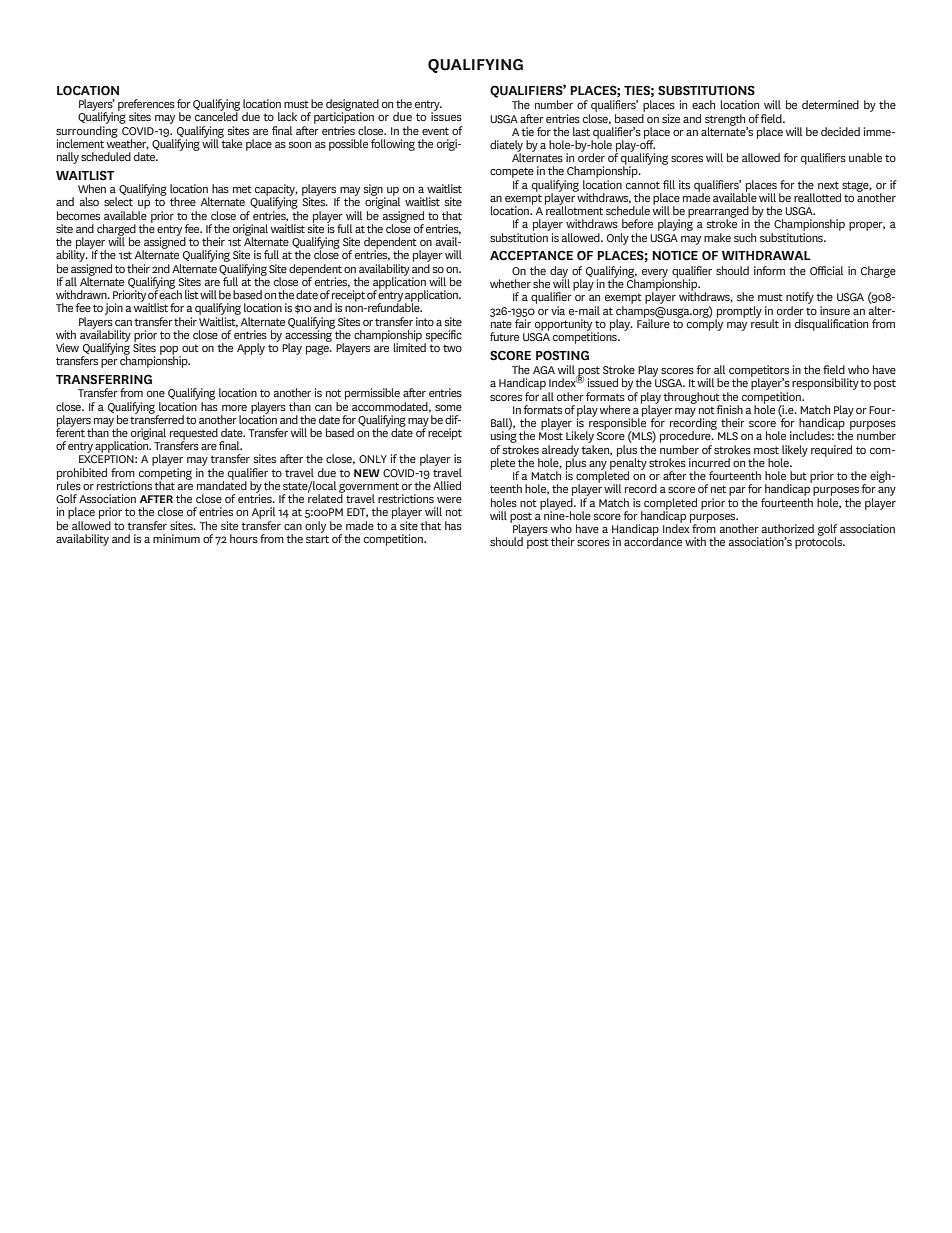 This page has width=952, height=1233. I want to click on ACCEPTANCE, so click(531, 255).
